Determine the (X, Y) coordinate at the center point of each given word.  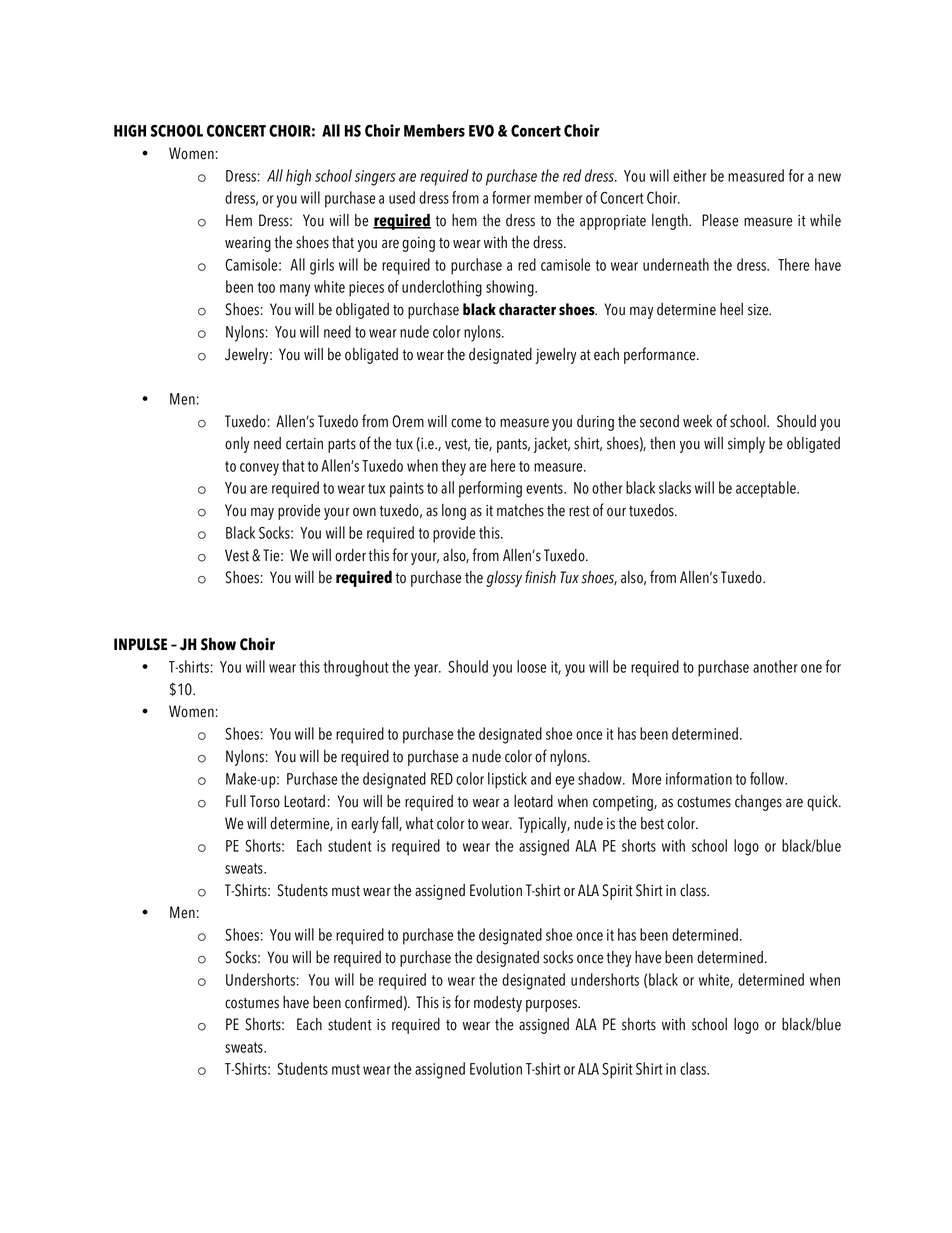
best (652, 823)
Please (720, 220)
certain (304, 444)
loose (531, 666)
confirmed (373, 1002)
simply (746, 445)
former (511, 197)
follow (768, 778)
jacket (551, 445)
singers (375, 178)
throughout (356, 668)
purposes (553, 1005)
